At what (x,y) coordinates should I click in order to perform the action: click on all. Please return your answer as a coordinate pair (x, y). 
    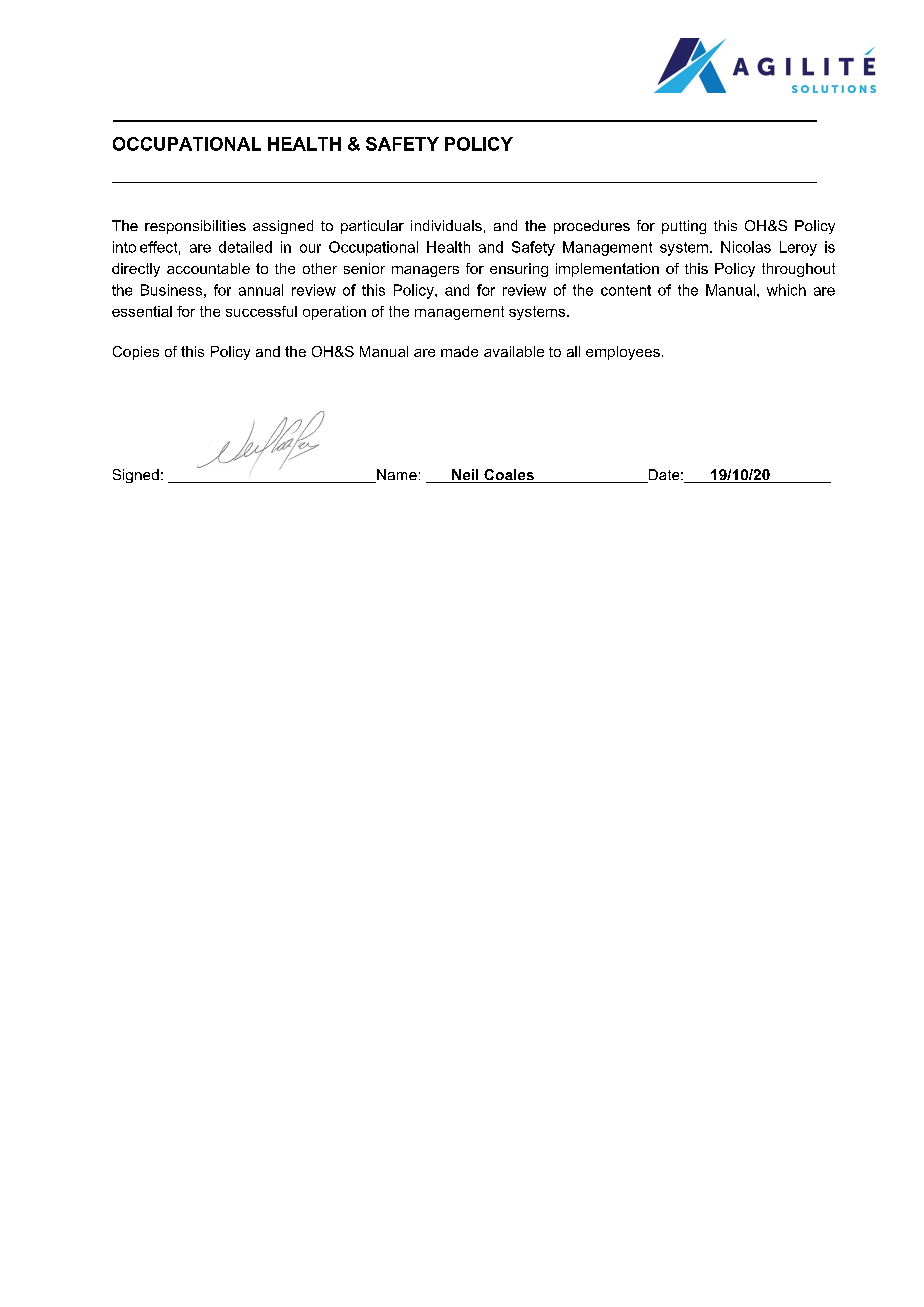
    Looking at the image, I should click on (573, 351).
